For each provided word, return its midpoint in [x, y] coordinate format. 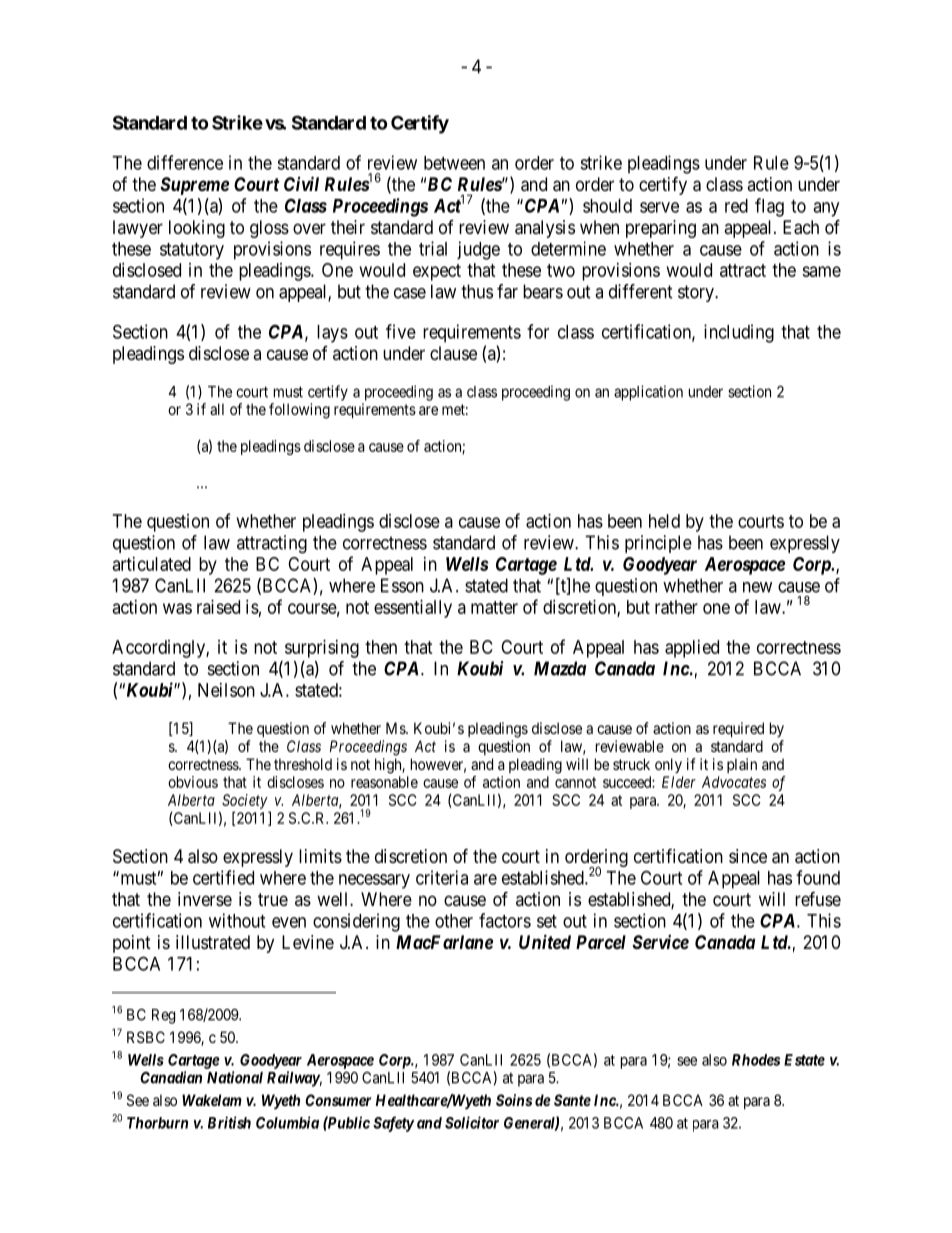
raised [218, 607]
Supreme [195, 186]
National [235, 1077]
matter [494, 607]
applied [692, 649]
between [454, 163]
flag [769, 207]
